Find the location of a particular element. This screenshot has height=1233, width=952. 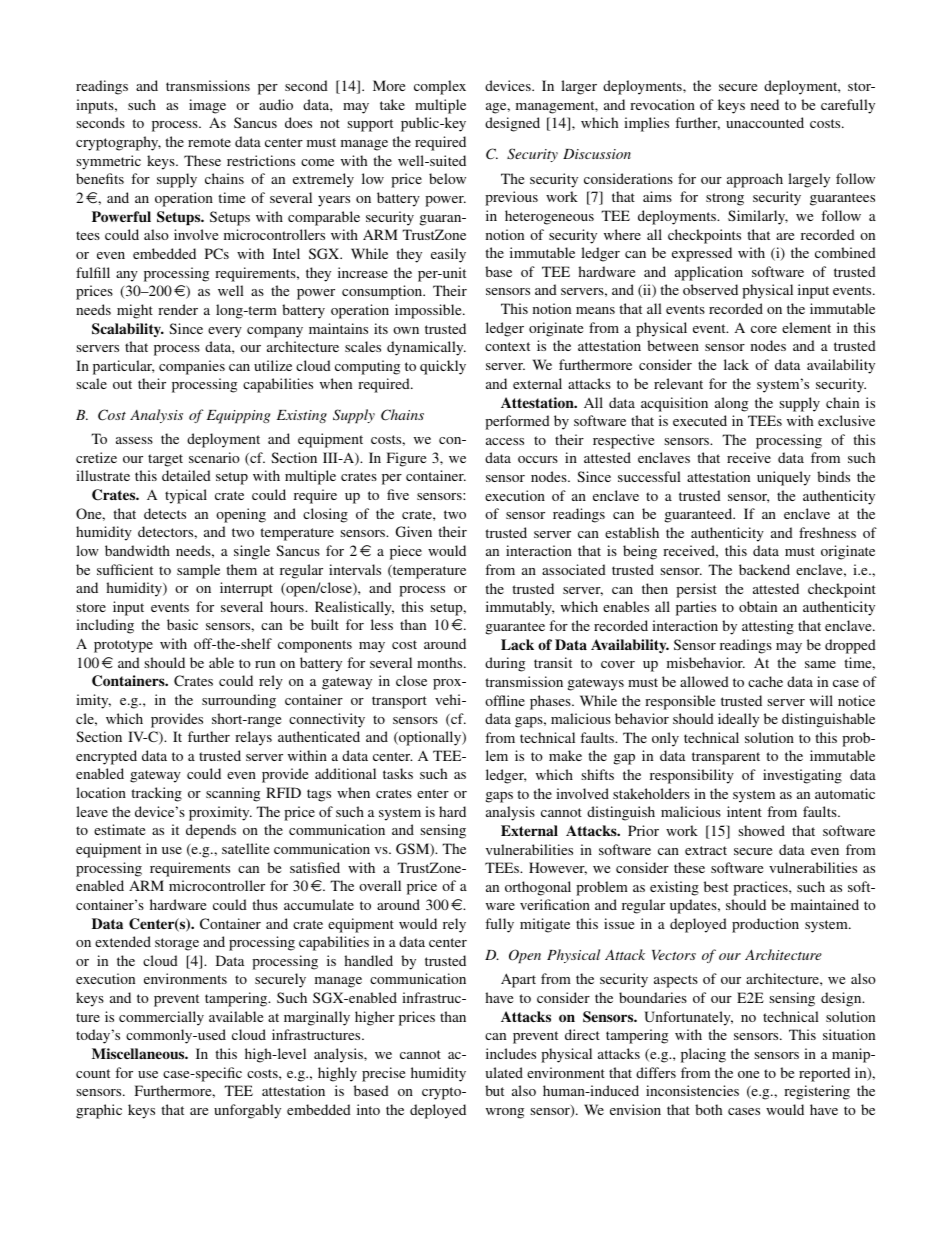

image is located at coordinates (207, 106).
